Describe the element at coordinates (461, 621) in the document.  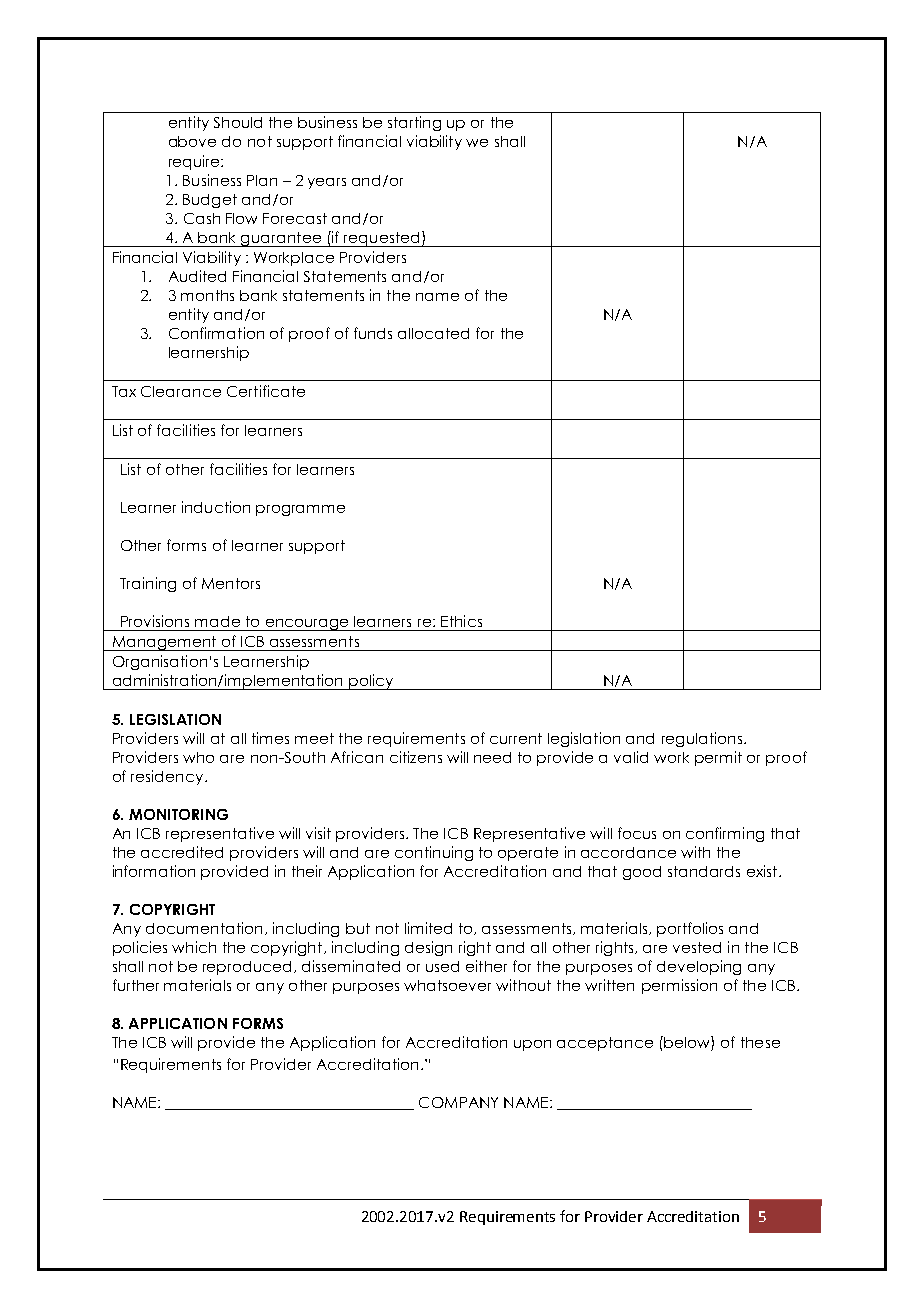
I see `Ethics` at that location.
